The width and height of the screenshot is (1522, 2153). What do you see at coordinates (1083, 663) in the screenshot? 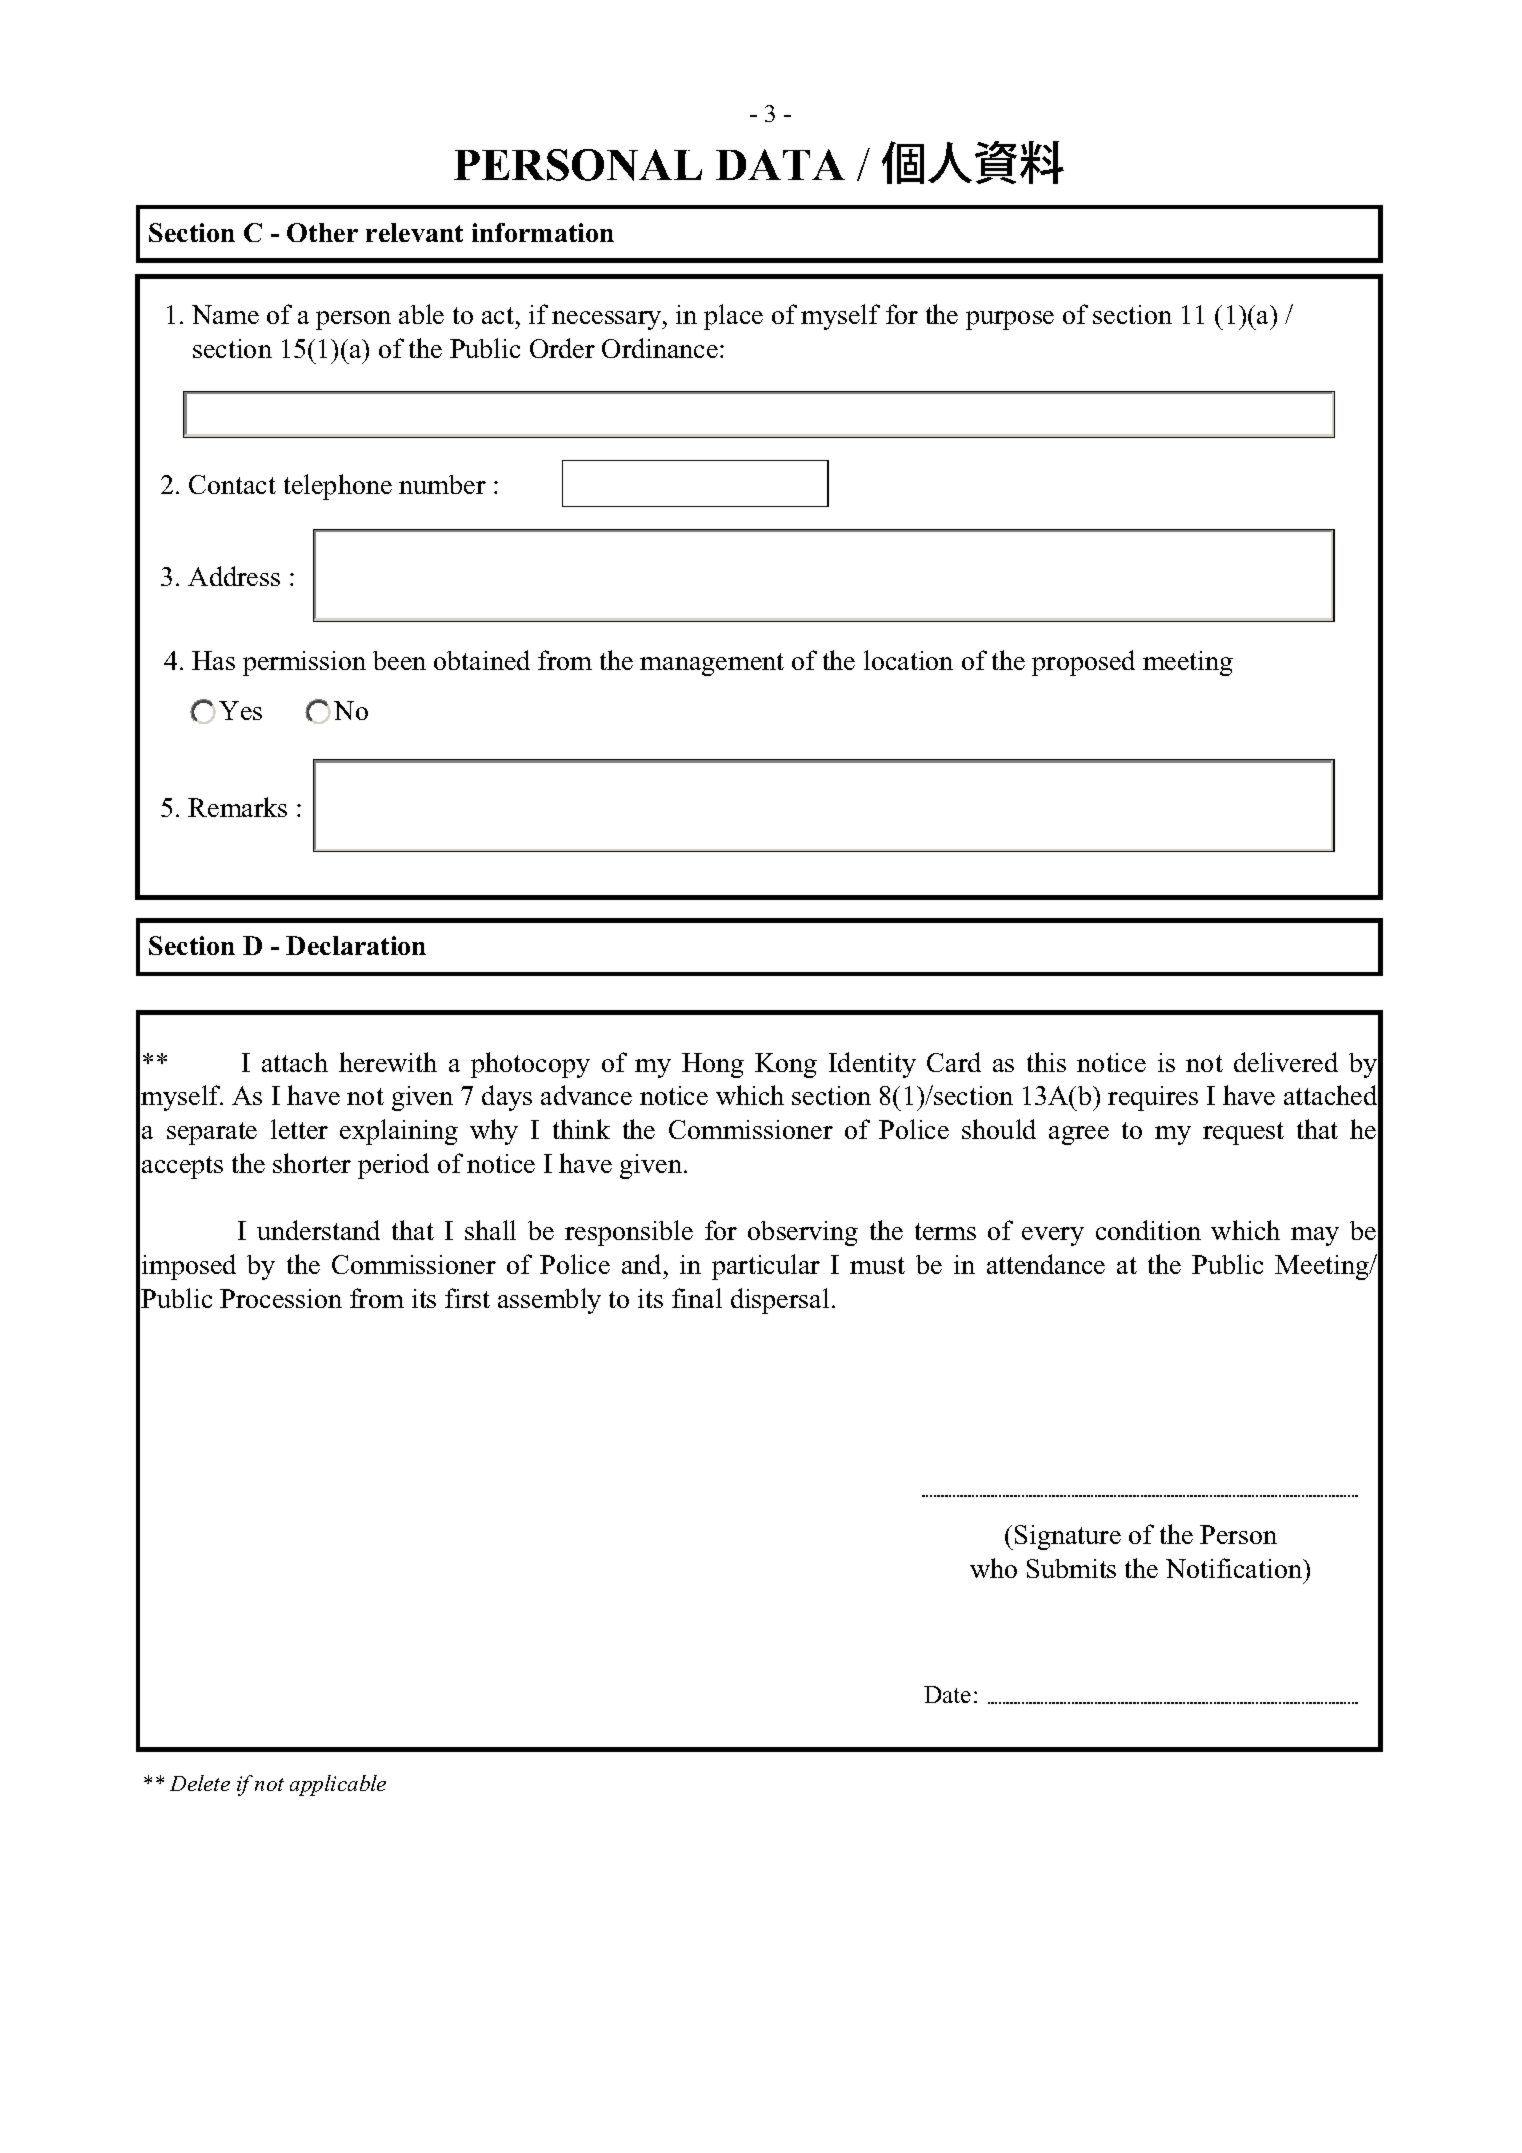
I see `proposed` at bounding box center [1083, 663].
